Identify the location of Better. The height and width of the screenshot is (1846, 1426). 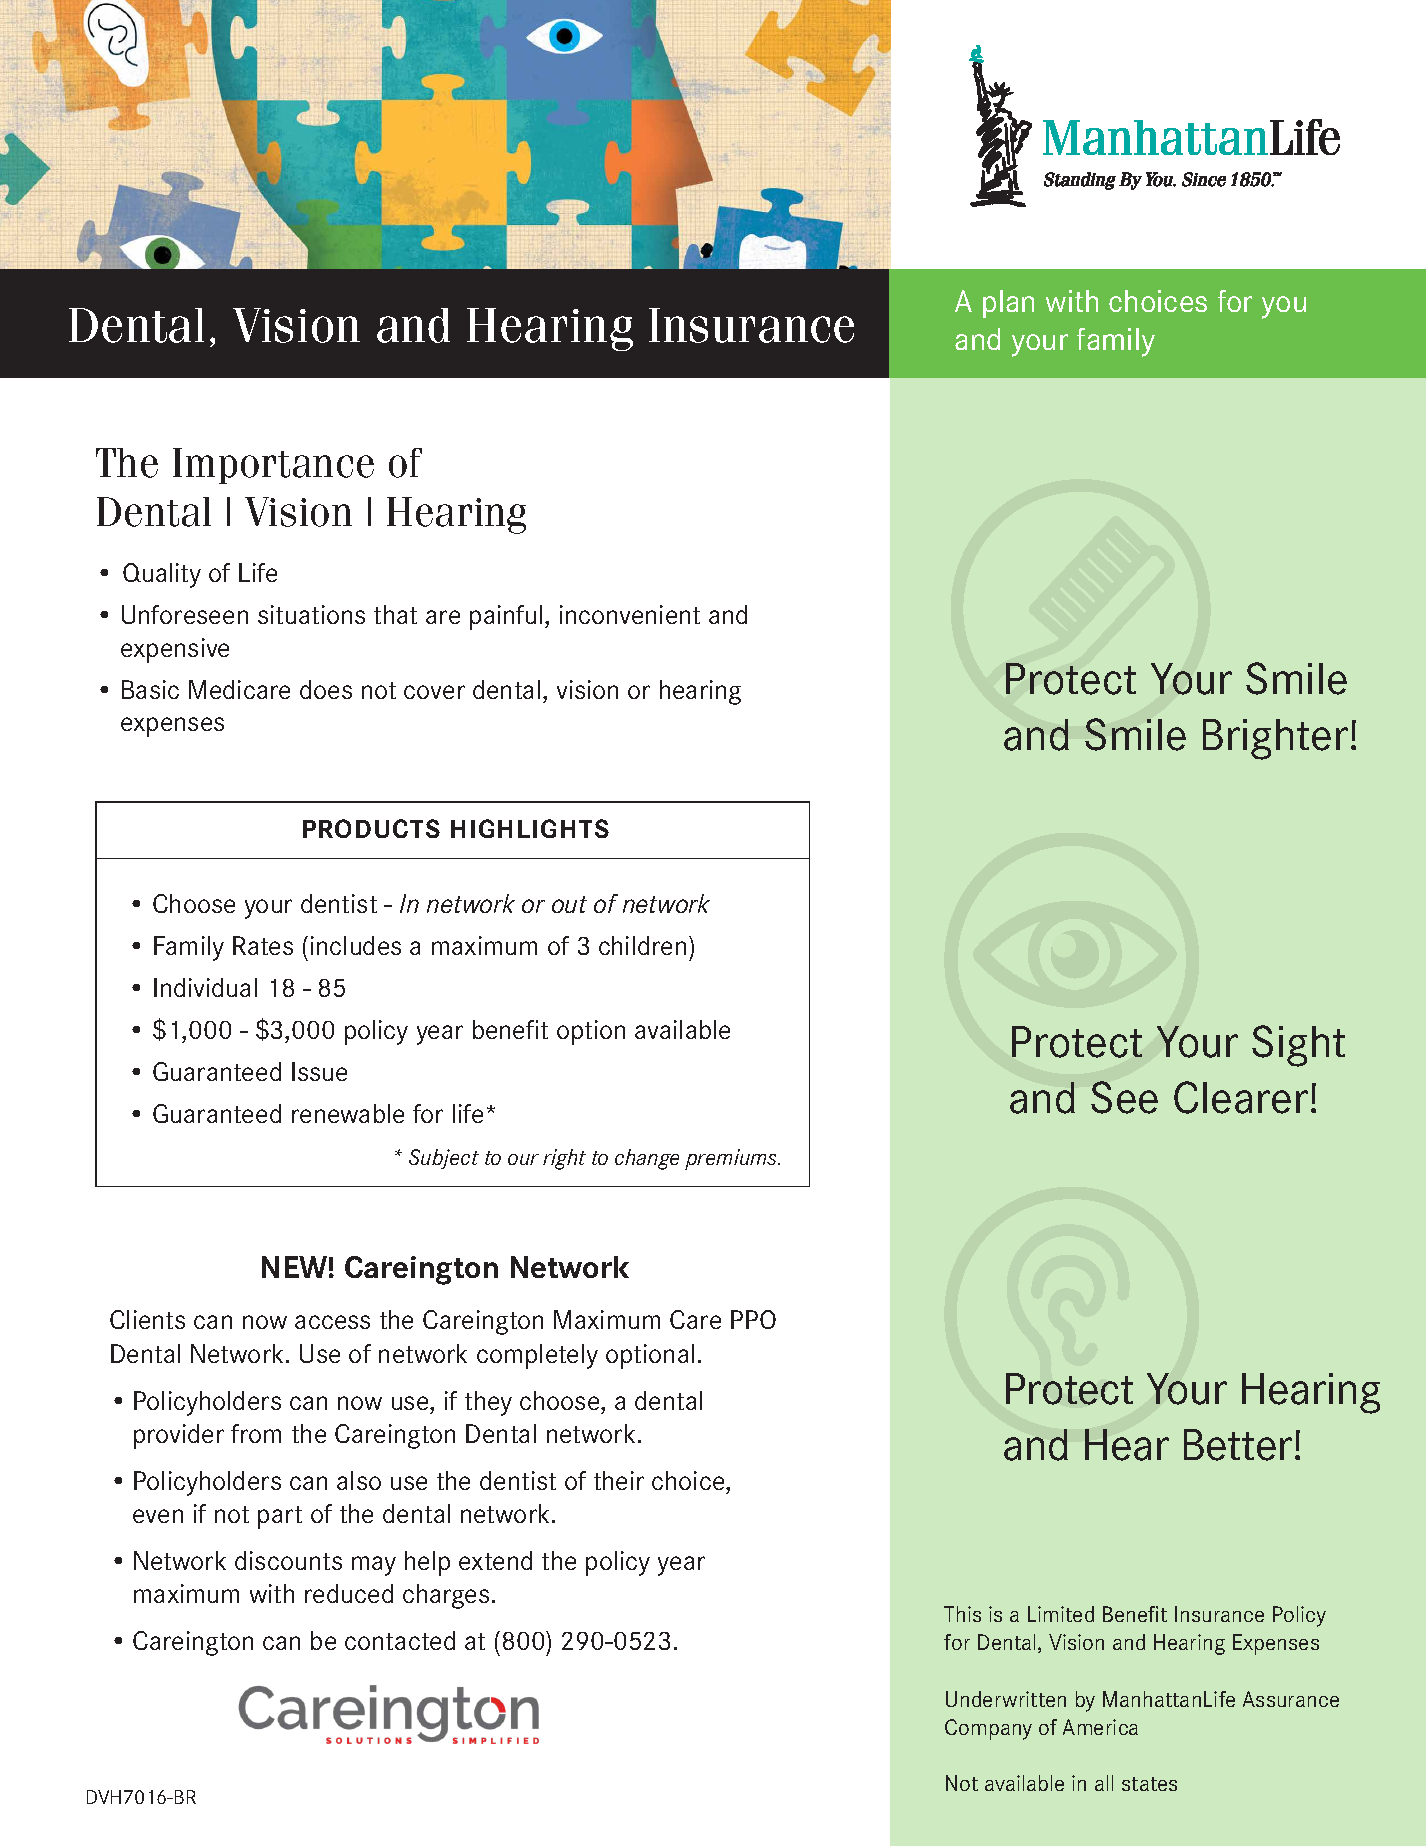
(1238, 1445).
